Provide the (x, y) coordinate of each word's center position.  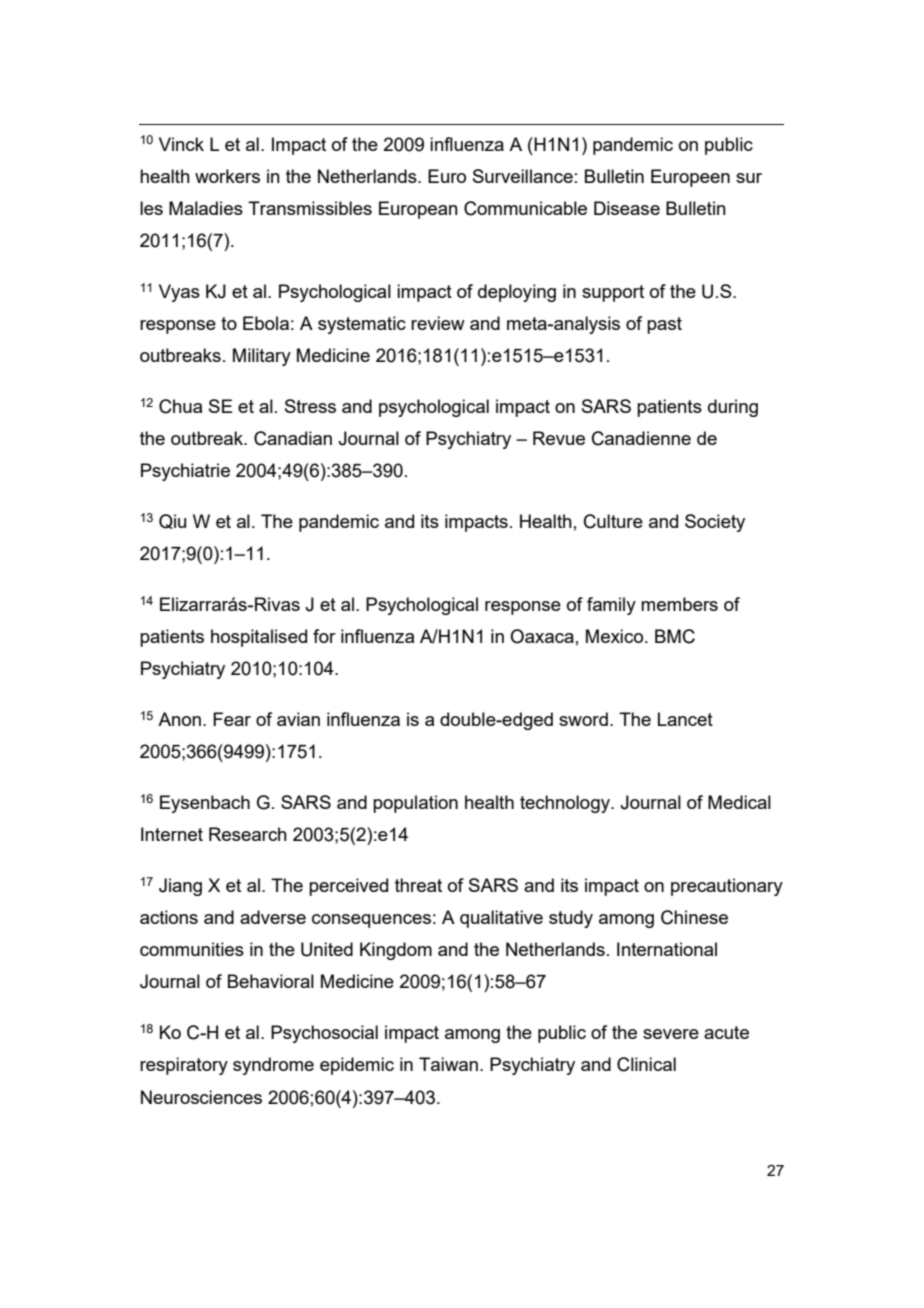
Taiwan (448, 1064)
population (415, 804)
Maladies (206, 208)
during (733, 408)
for (324, 636)
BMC (675, 636)
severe (671, 1034)
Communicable (525, 208)
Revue (559, 438)
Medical (739, 802)
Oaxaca (542, 636)
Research (248, 834)
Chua (180, 406)
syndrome (273, 1066)
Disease (627, 208)
